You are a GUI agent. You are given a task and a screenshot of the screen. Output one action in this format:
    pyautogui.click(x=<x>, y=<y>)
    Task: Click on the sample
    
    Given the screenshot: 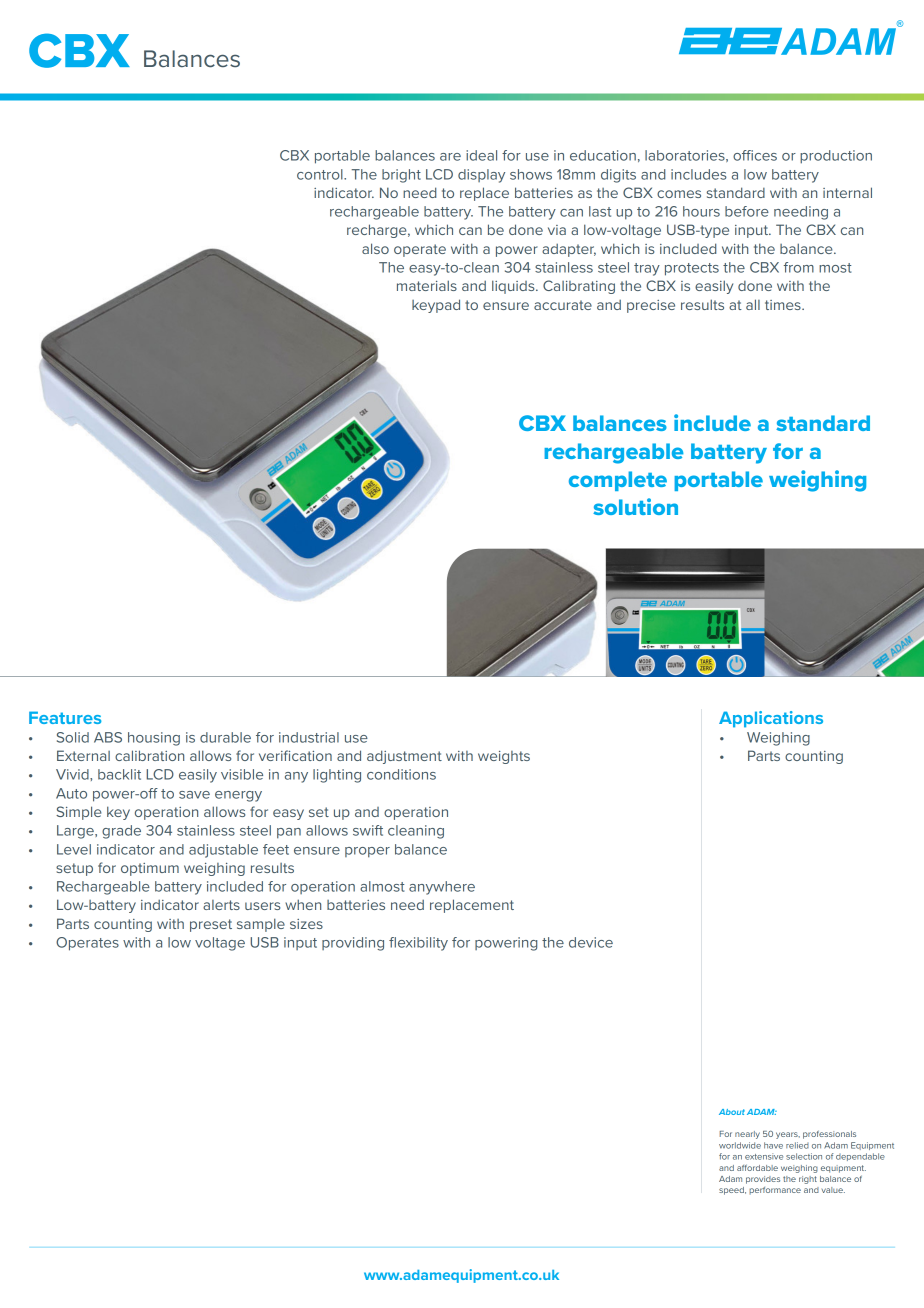 What is the action you would take?
    pyautogui.click(x=261, y=925)
